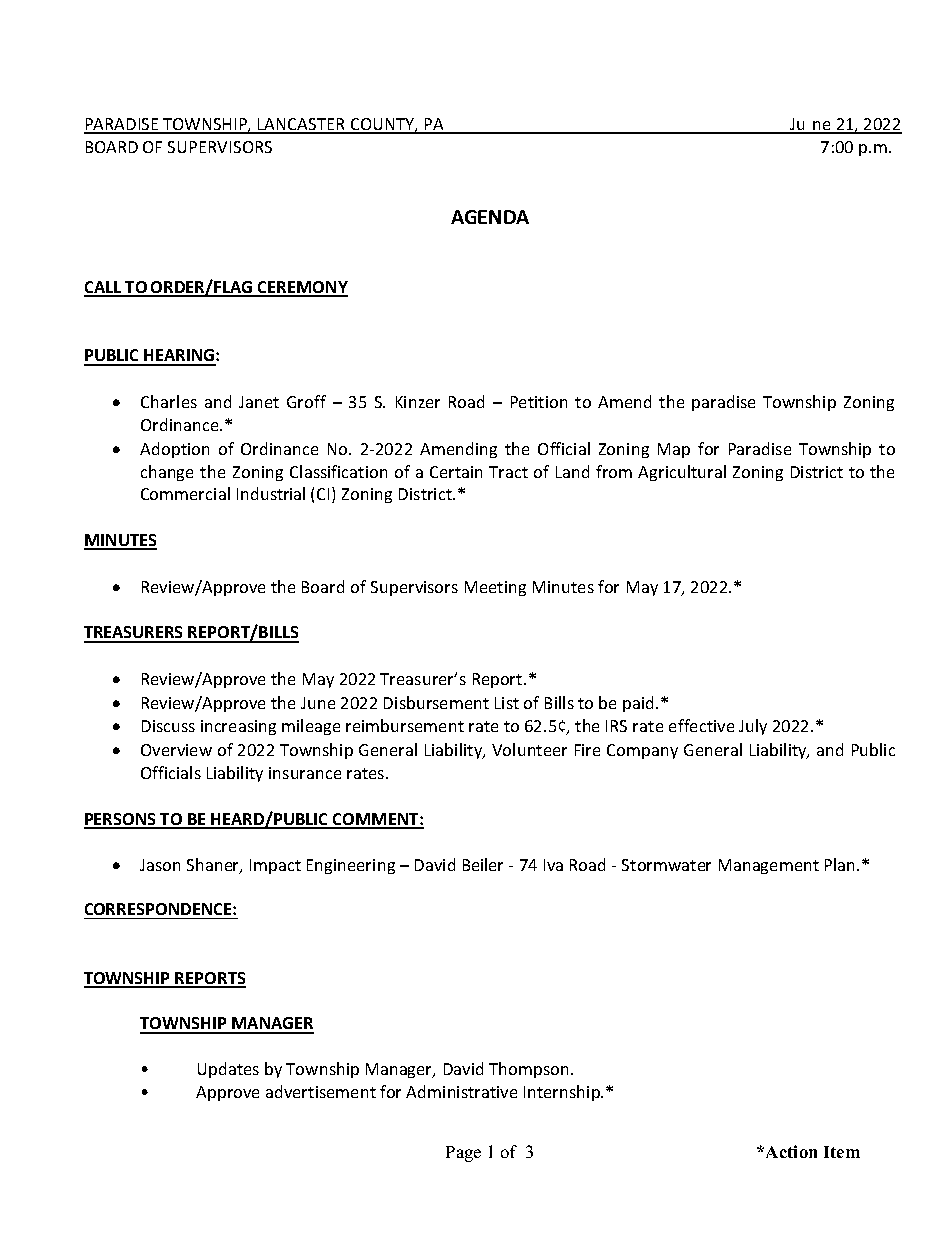  I want to click on Iva, so click(553, 865).
